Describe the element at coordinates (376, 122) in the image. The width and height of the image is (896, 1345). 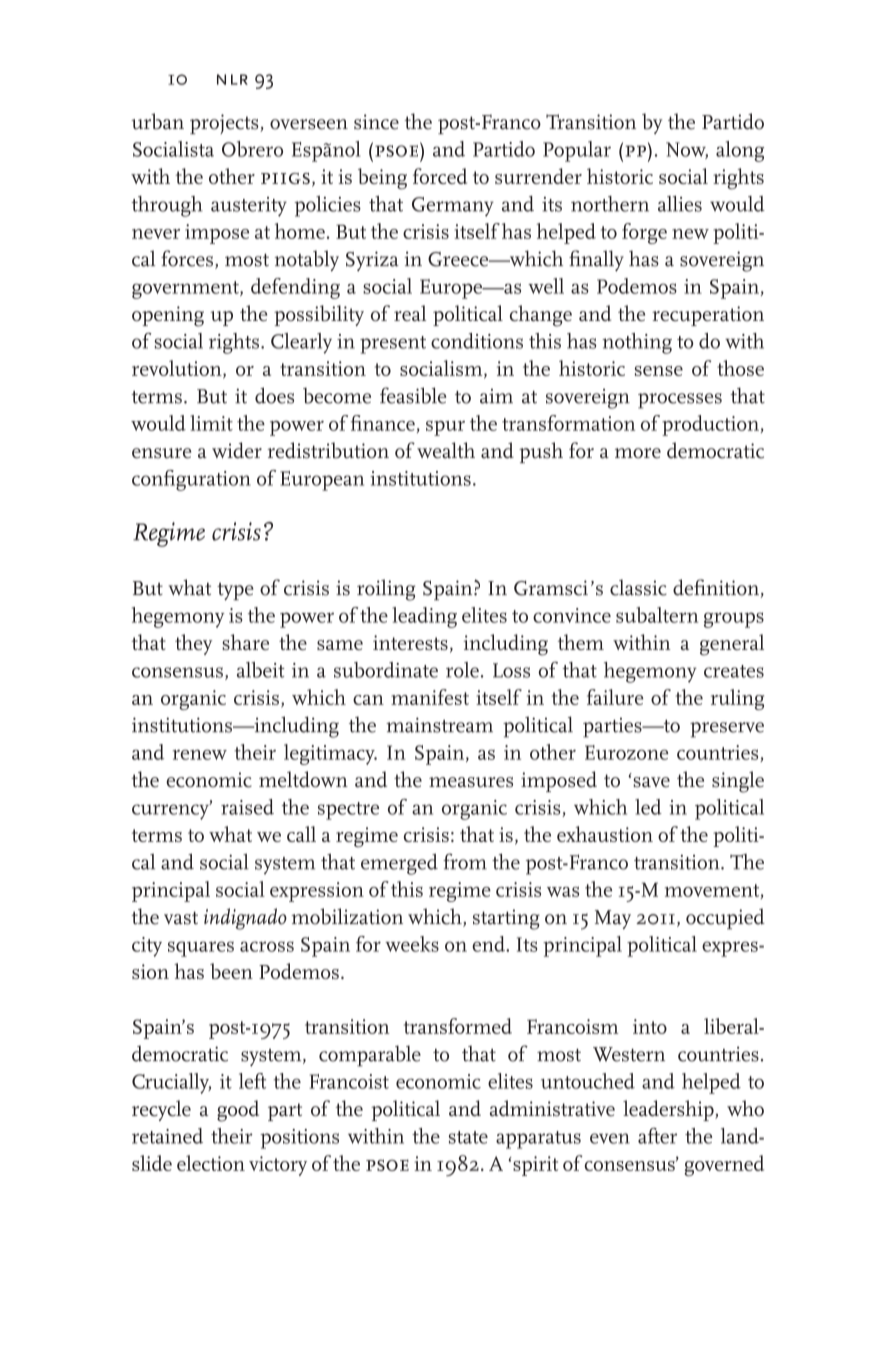
I see `since` at that location.
